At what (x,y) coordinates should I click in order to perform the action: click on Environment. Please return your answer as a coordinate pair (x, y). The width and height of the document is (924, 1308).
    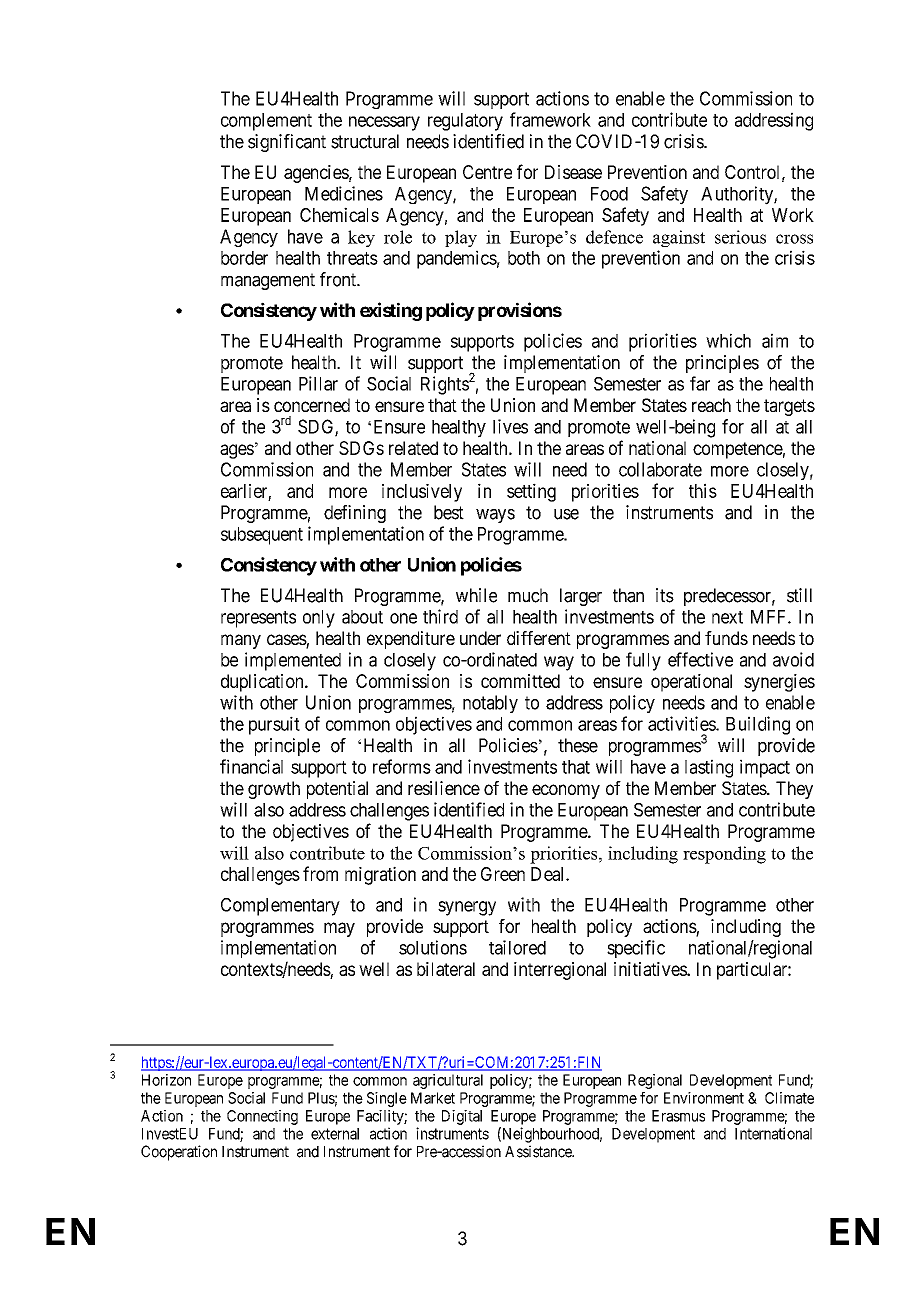
    Looking at the image, I should click on (704, 1098).
